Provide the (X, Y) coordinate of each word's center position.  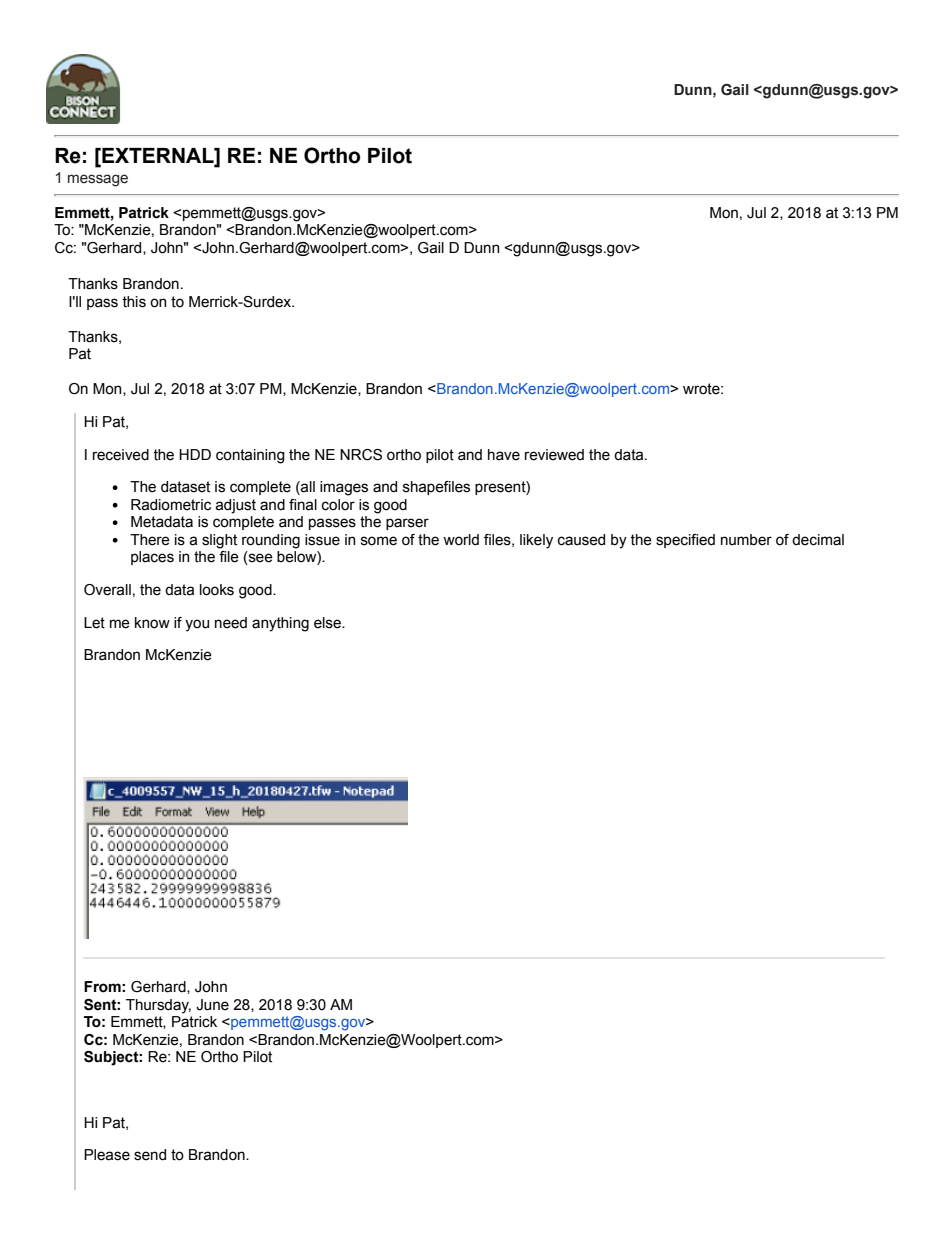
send (150, 1155)
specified (685, 541)
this (134, 302)
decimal (818, 540)
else (328, 623)
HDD (195, 454)
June (212, 1005)
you (197, 625)
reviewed (554, 455)
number (746, 540)
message (98, 180)
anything (280, 624)
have (504, 455)
